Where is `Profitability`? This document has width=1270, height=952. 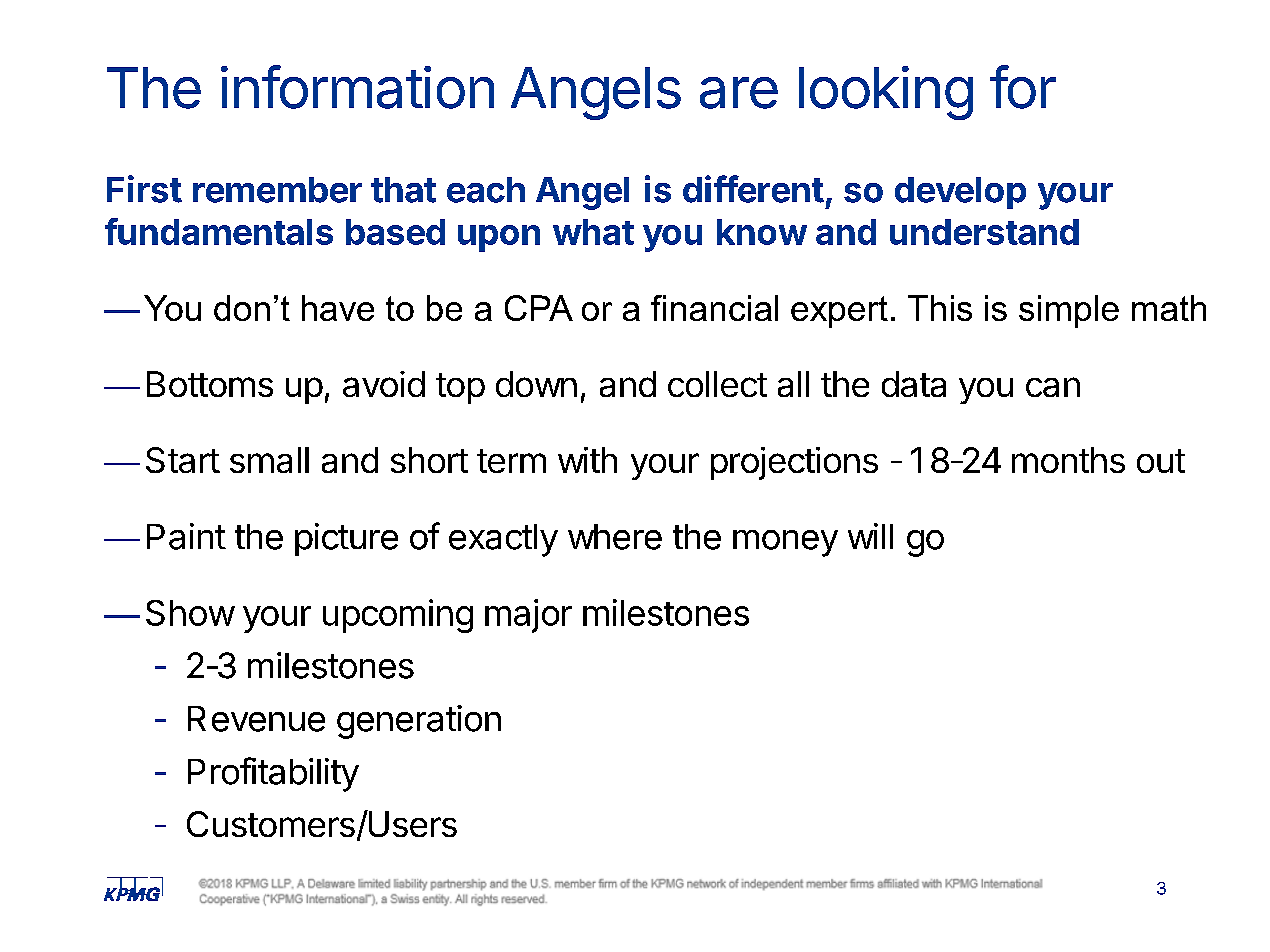
Profitability is located at coordinates (273, 774).
